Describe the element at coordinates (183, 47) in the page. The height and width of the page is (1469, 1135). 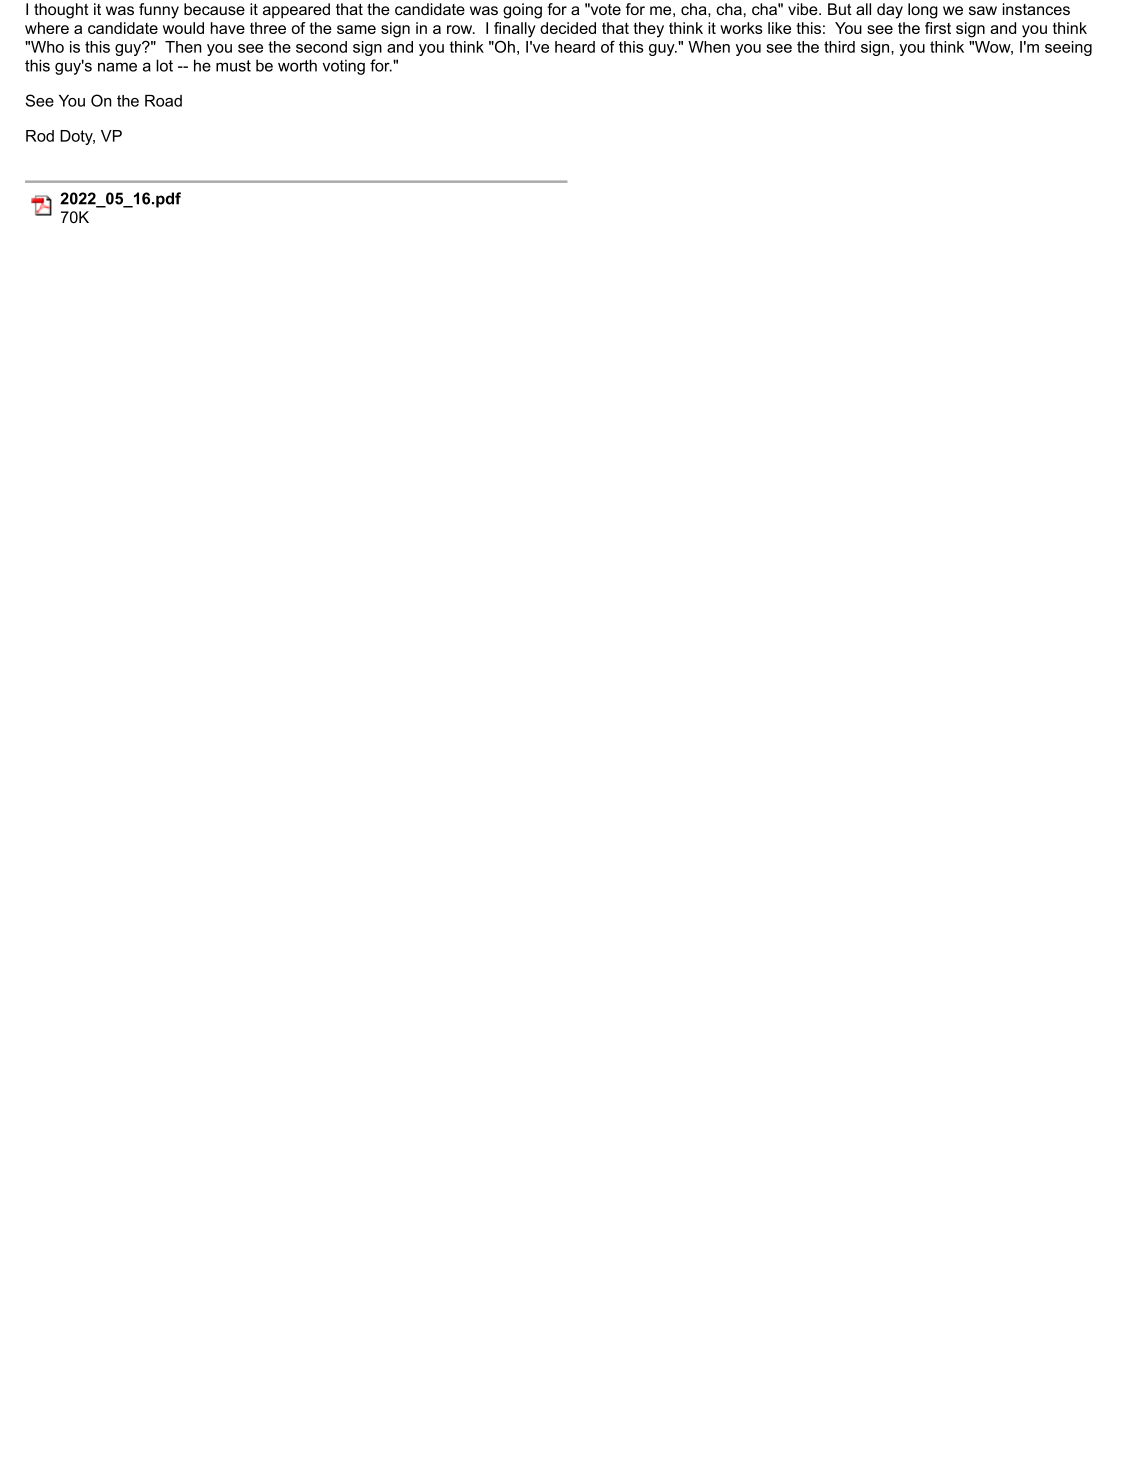
I see `Then` at that location.
